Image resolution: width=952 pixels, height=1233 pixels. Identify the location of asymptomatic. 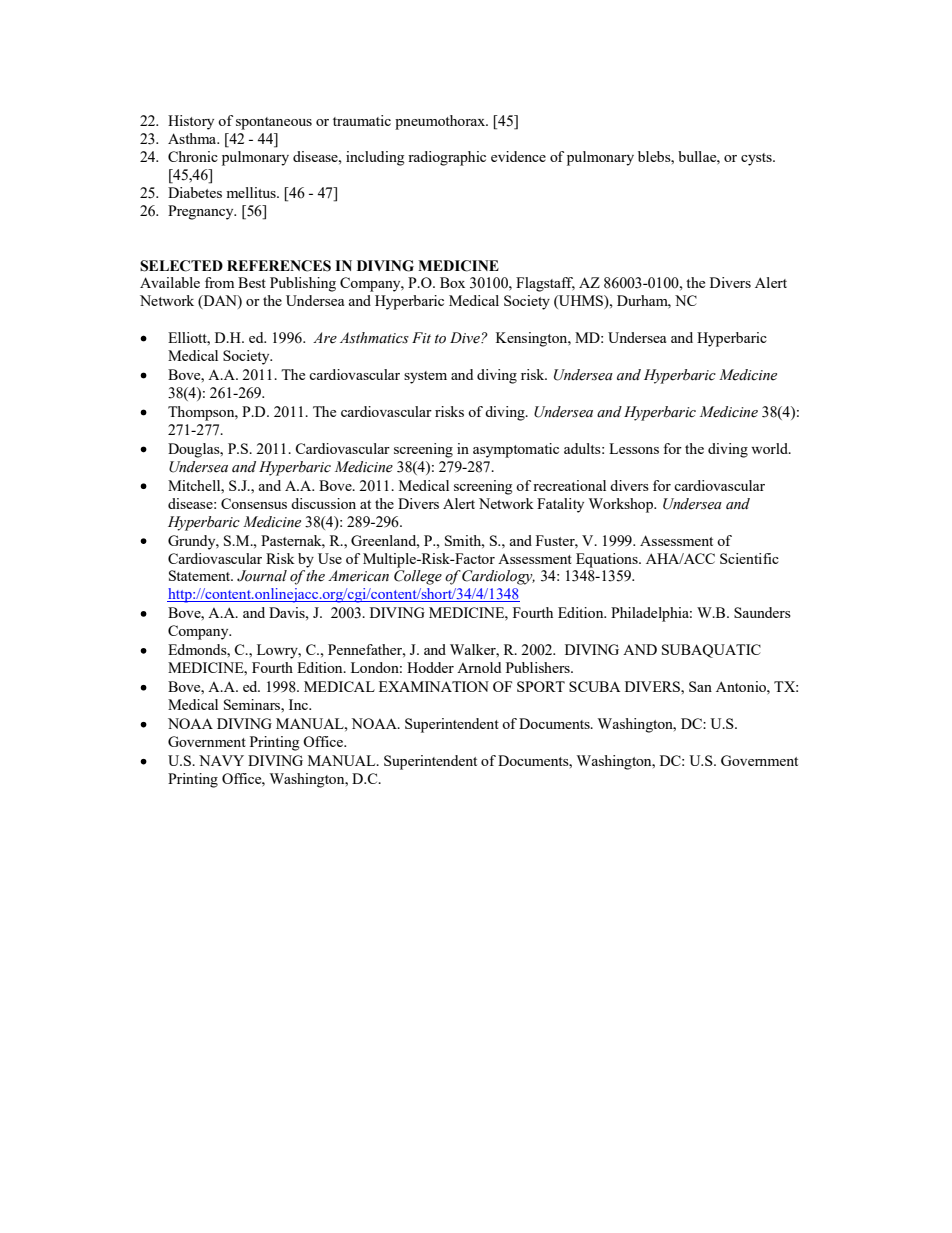
(516, 450).
